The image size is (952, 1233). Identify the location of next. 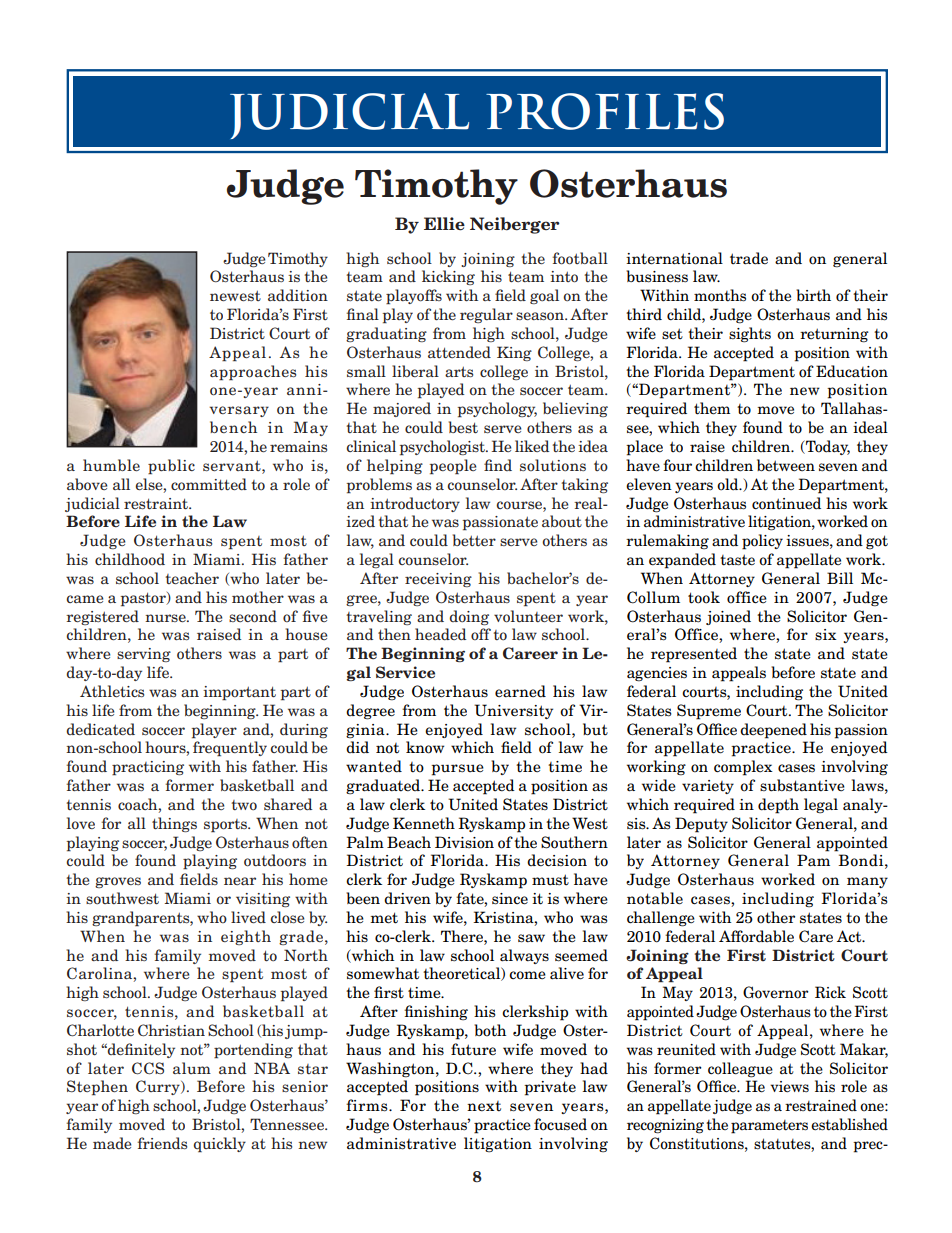
(484, 1106).
